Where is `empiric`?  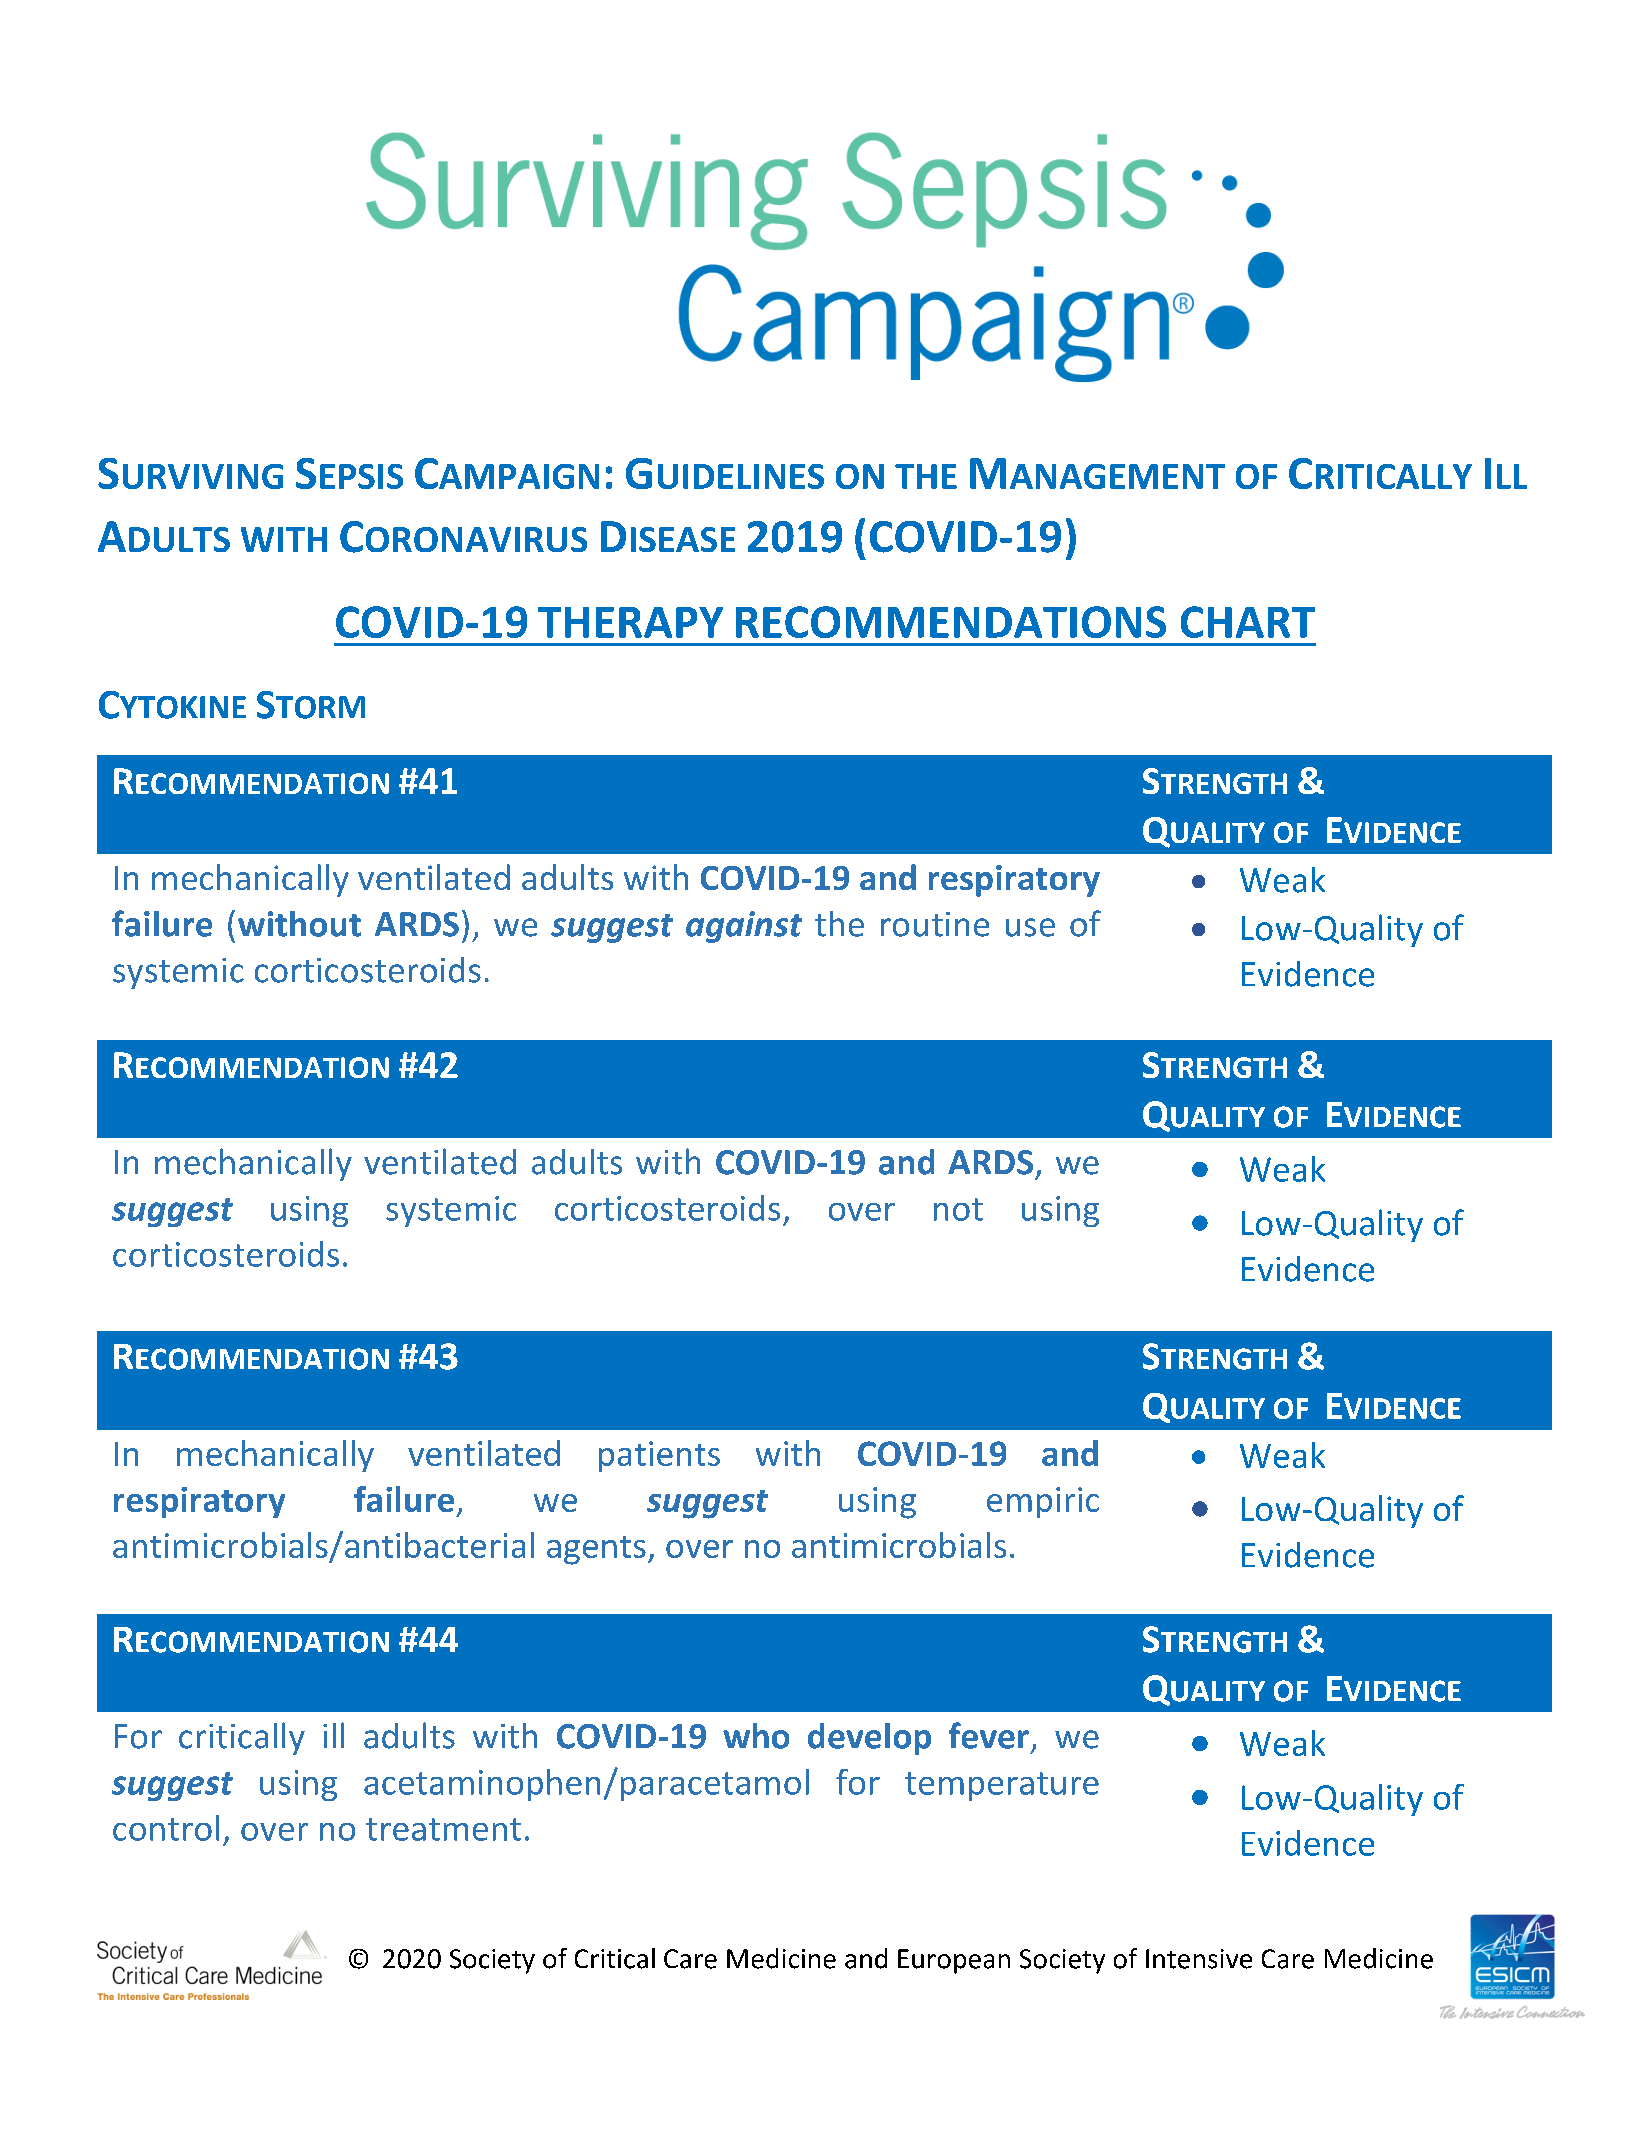
empiric is located at coordinates (1043, 1502).
